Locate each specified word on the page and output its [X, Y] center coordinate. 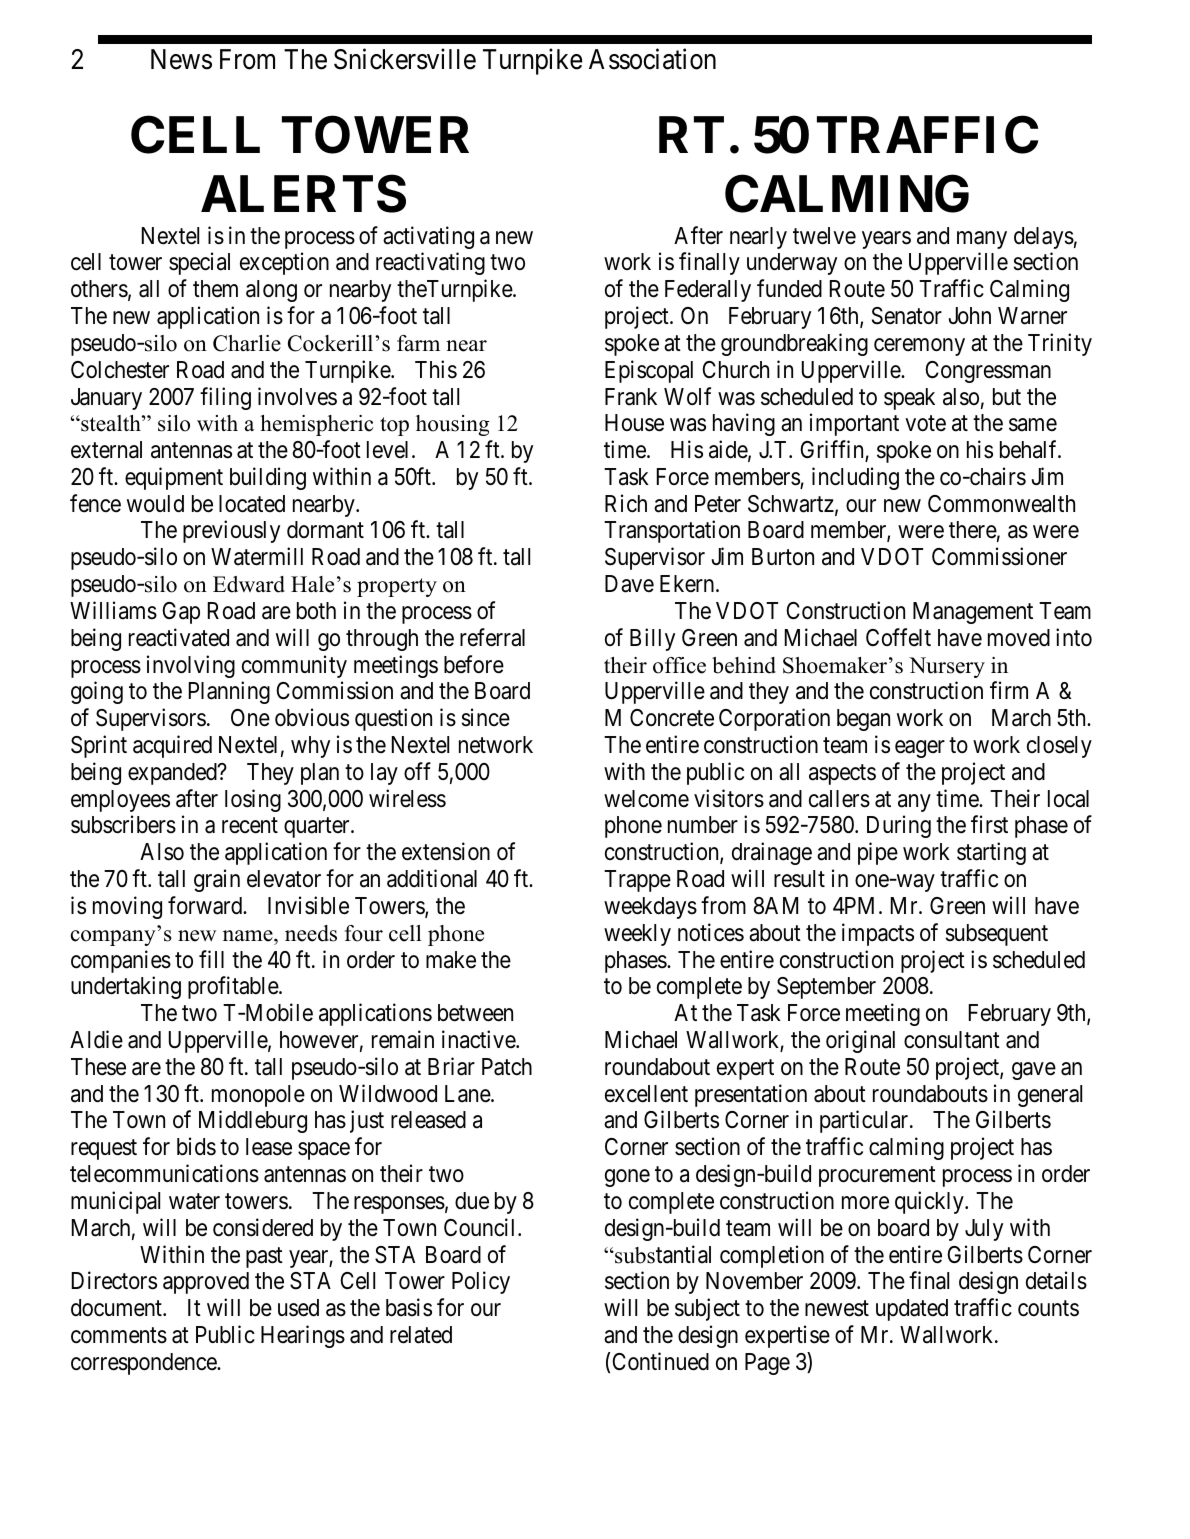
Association [652, 59]
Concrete [672, 718]
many [982, 240]
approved [206, 1283]
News [181, 59]
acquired [172, 746]
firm [1009, 690]
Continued [660, 1361]
